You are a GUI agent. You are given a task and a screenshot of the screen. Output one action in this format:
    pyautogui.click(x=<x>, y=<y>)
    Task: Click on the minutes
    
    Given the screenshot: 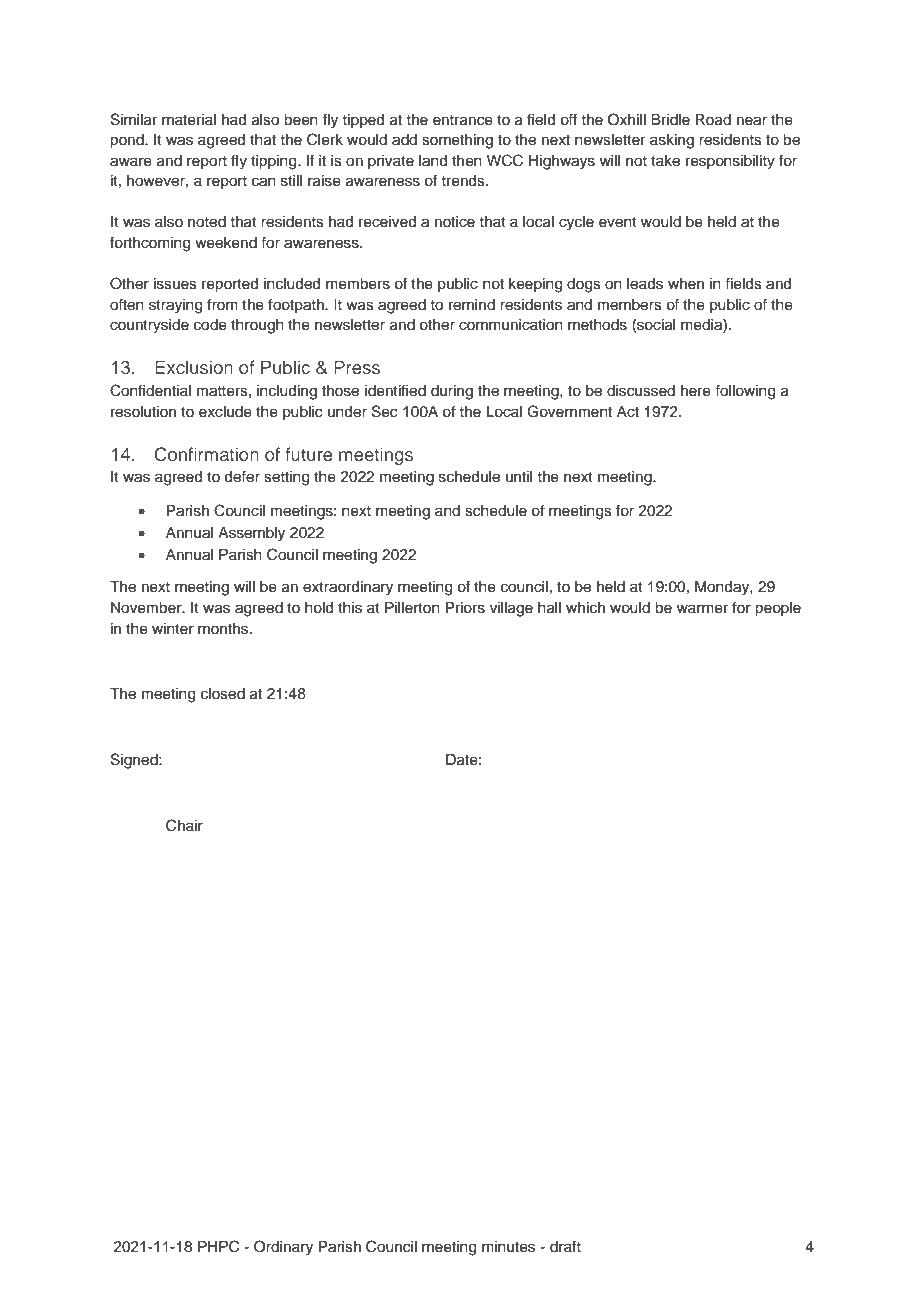 What is the action you would take?
    pyautogui.click(x=508, y=1247)
